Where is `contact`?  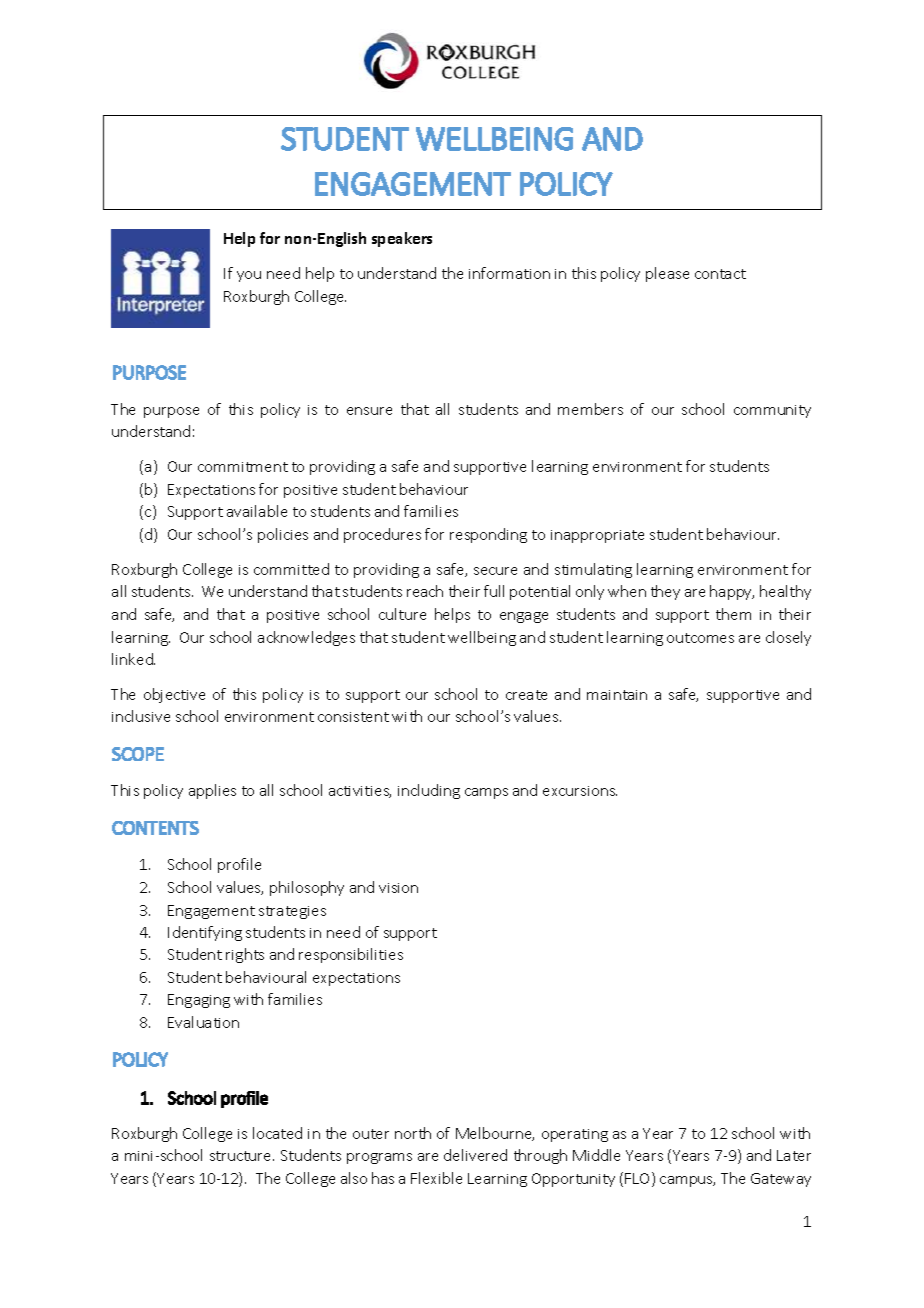
contact is located at coordinates (720, 274).
